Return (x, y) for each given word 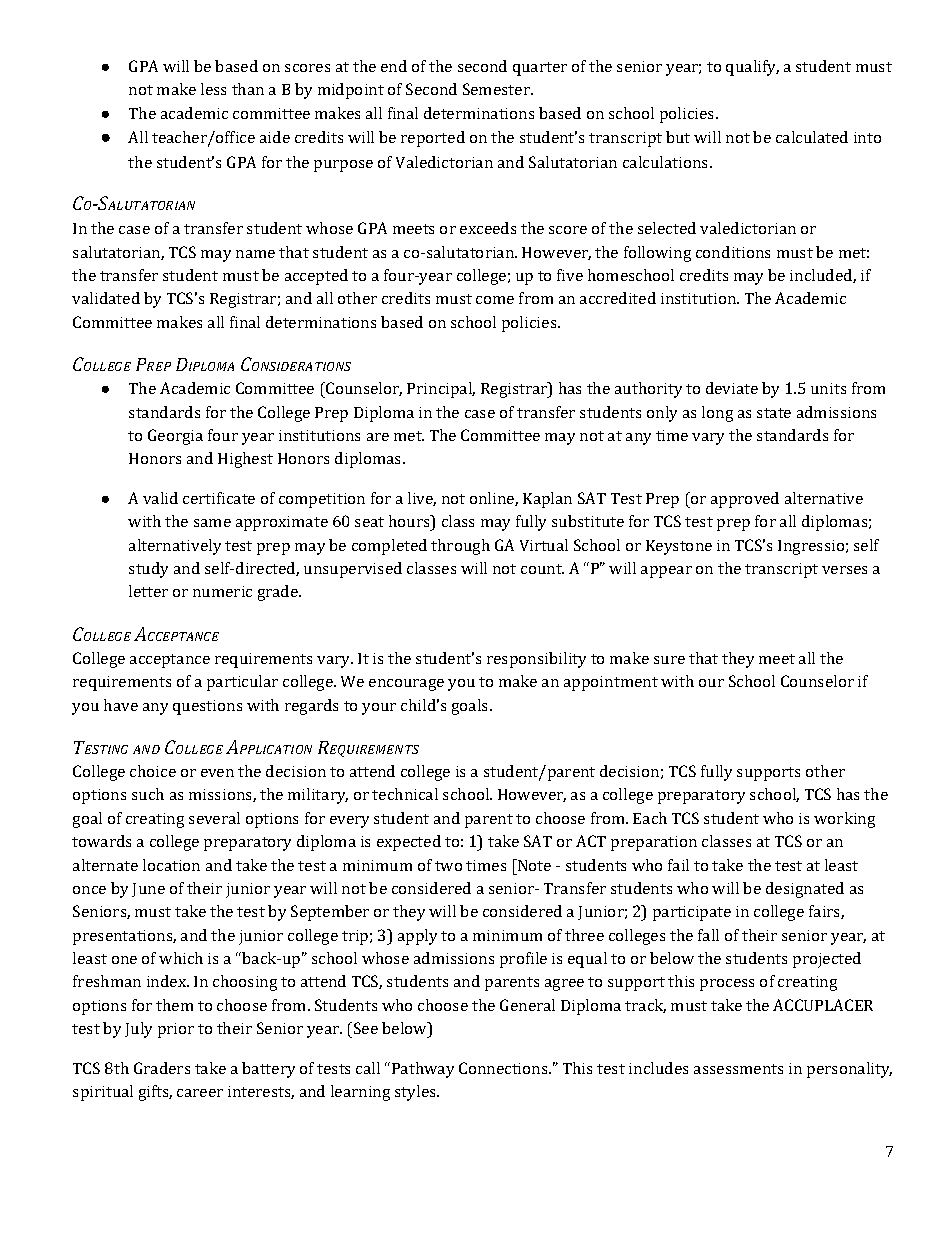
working (844, 820)
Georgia (175, 437)
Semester (497, 89)
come (495, 300)
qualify (752, 68)
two (448, 866)
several (214, 818)
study (148, 570)
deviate (732, 388)
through (460, 547)
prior (176, 1030)
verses (844, 570)
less (213, 89)
